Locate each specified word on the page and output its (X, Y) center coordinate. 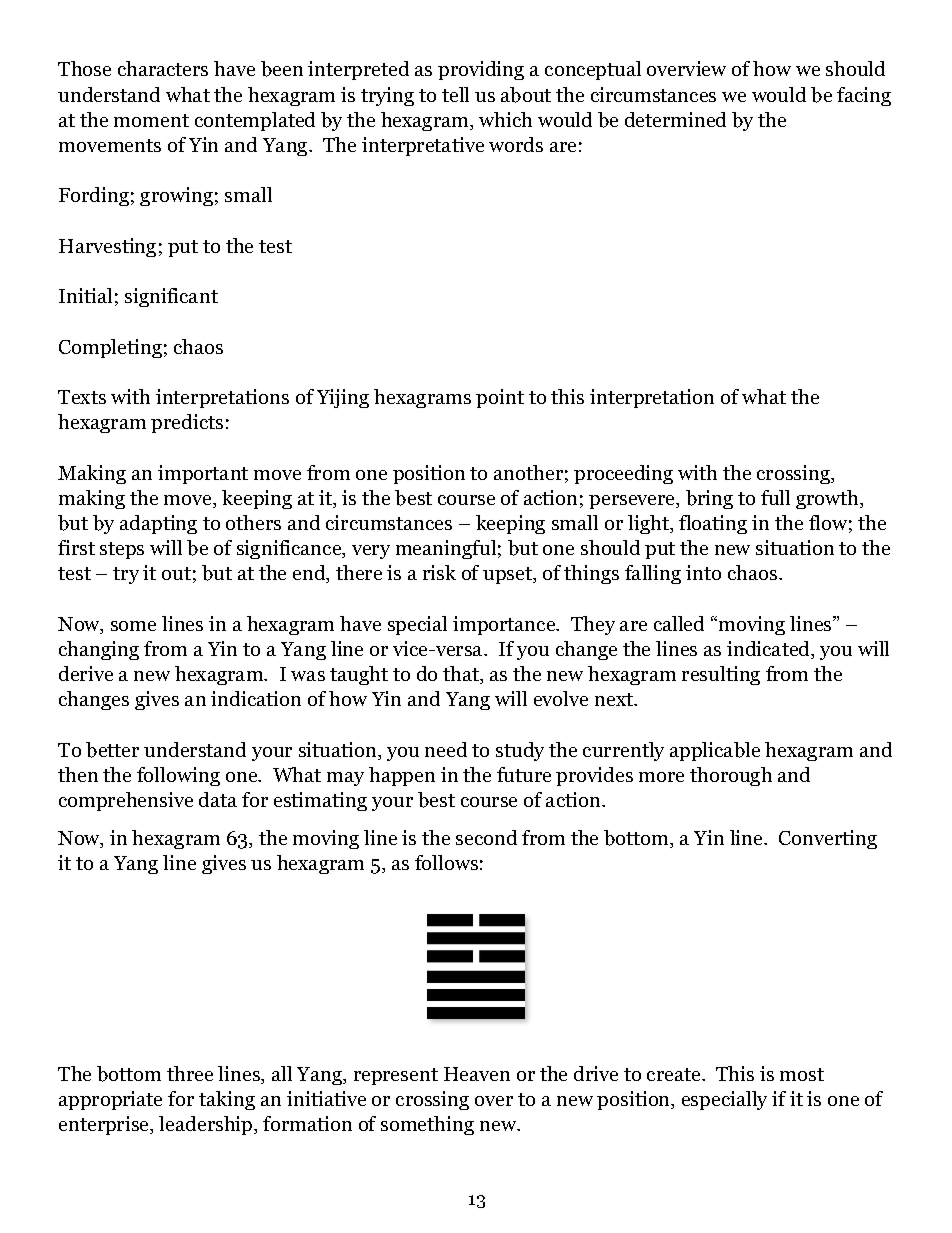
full (775, 497)
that (462, 675)
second (486, 837)
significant (171, 297)
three (190, 1073)
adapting (158, 524)
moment (151, 120)
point (500, 398)
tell (455, 94)
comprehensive (126, 801)
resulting (721, 675)
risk (439, 572)
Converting (828, 839)
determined (675, 119)
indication (256, 698)
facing (864, 96)
